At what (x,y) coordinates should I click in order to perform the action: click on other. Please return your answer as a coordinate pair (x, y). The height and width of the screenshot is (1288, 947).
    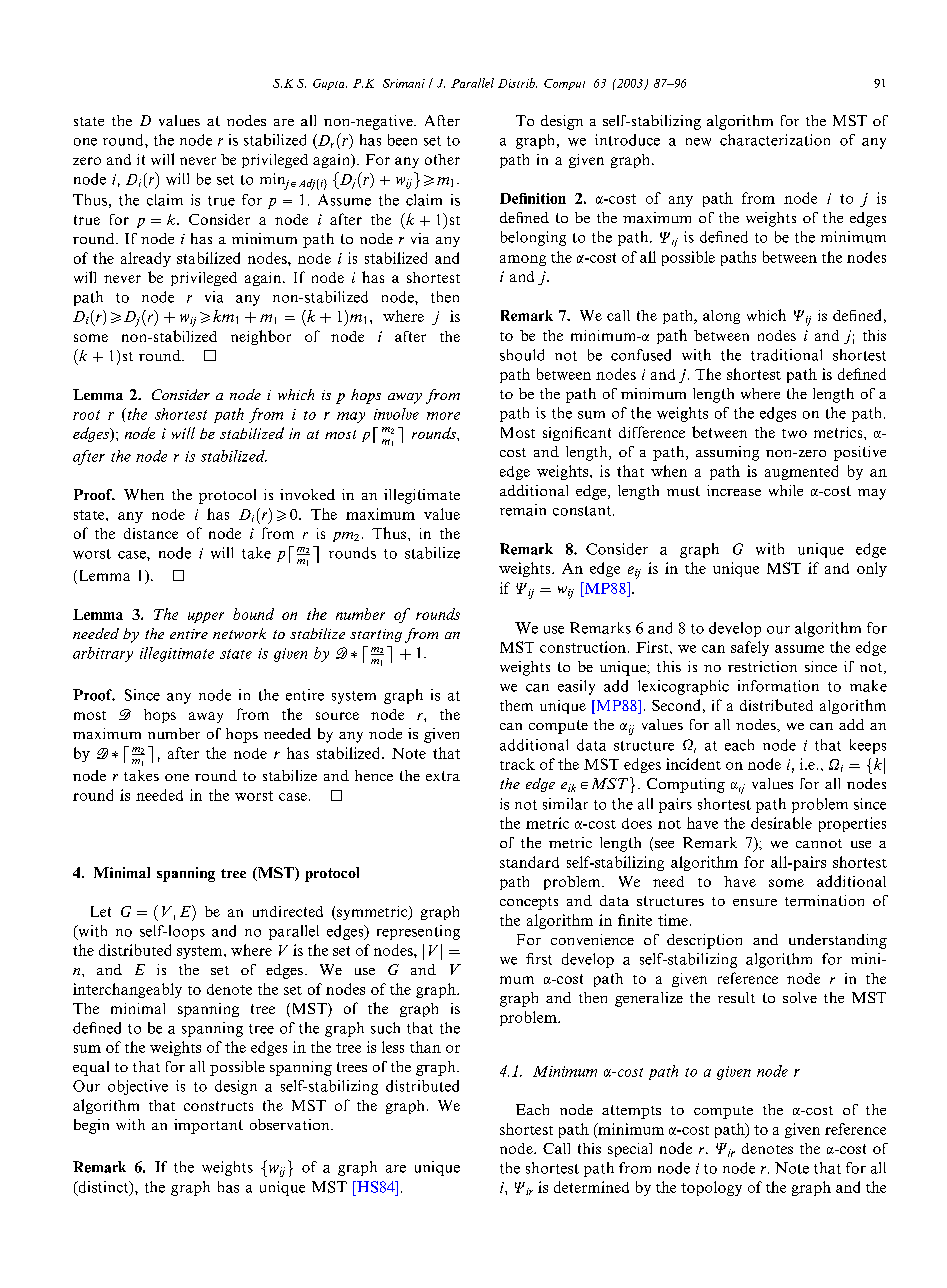
    Looking at the image, I should click on (442, 159).
